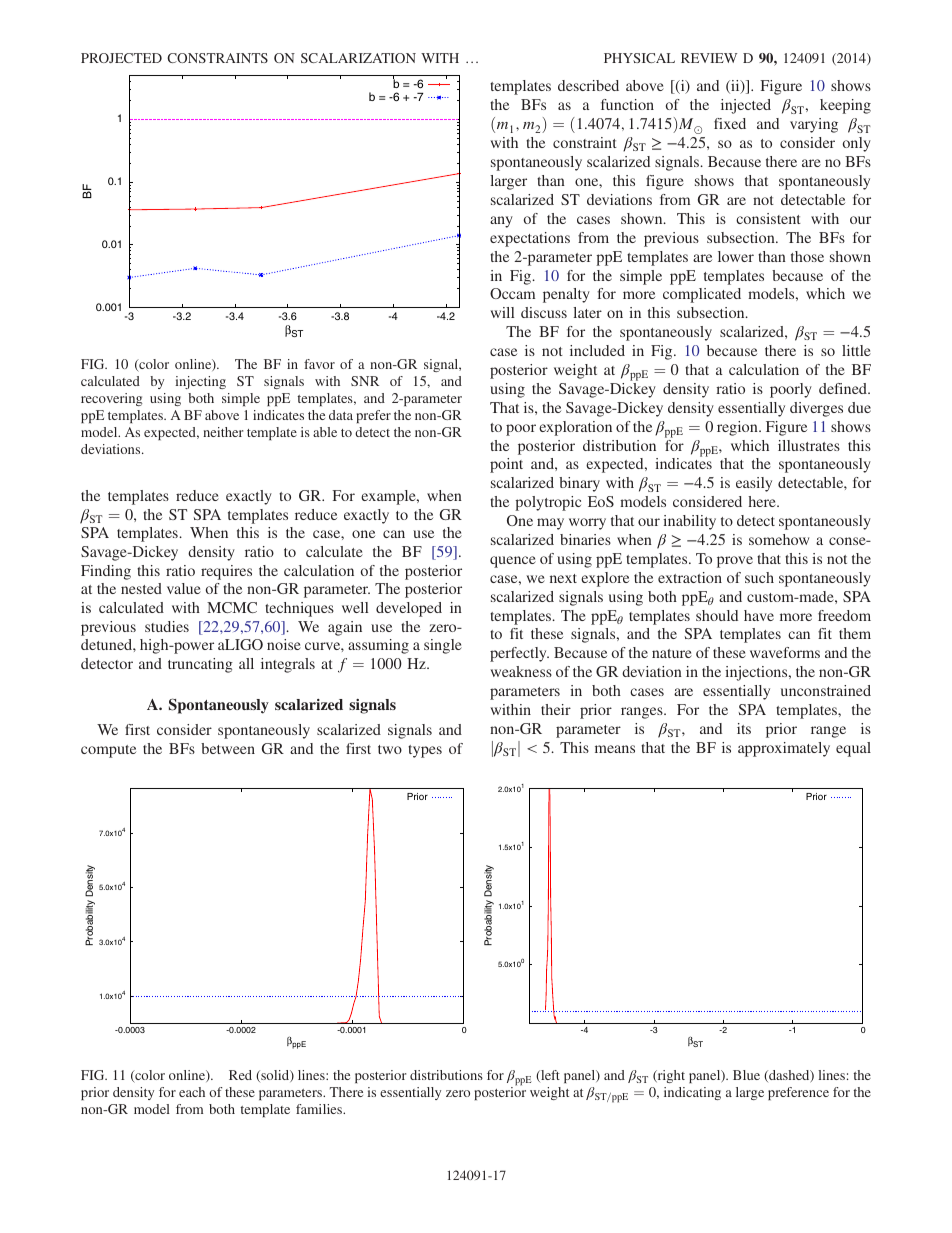  Describe the element at coordinates (320, 1109) in the screenshot. I see `families` at that location.
